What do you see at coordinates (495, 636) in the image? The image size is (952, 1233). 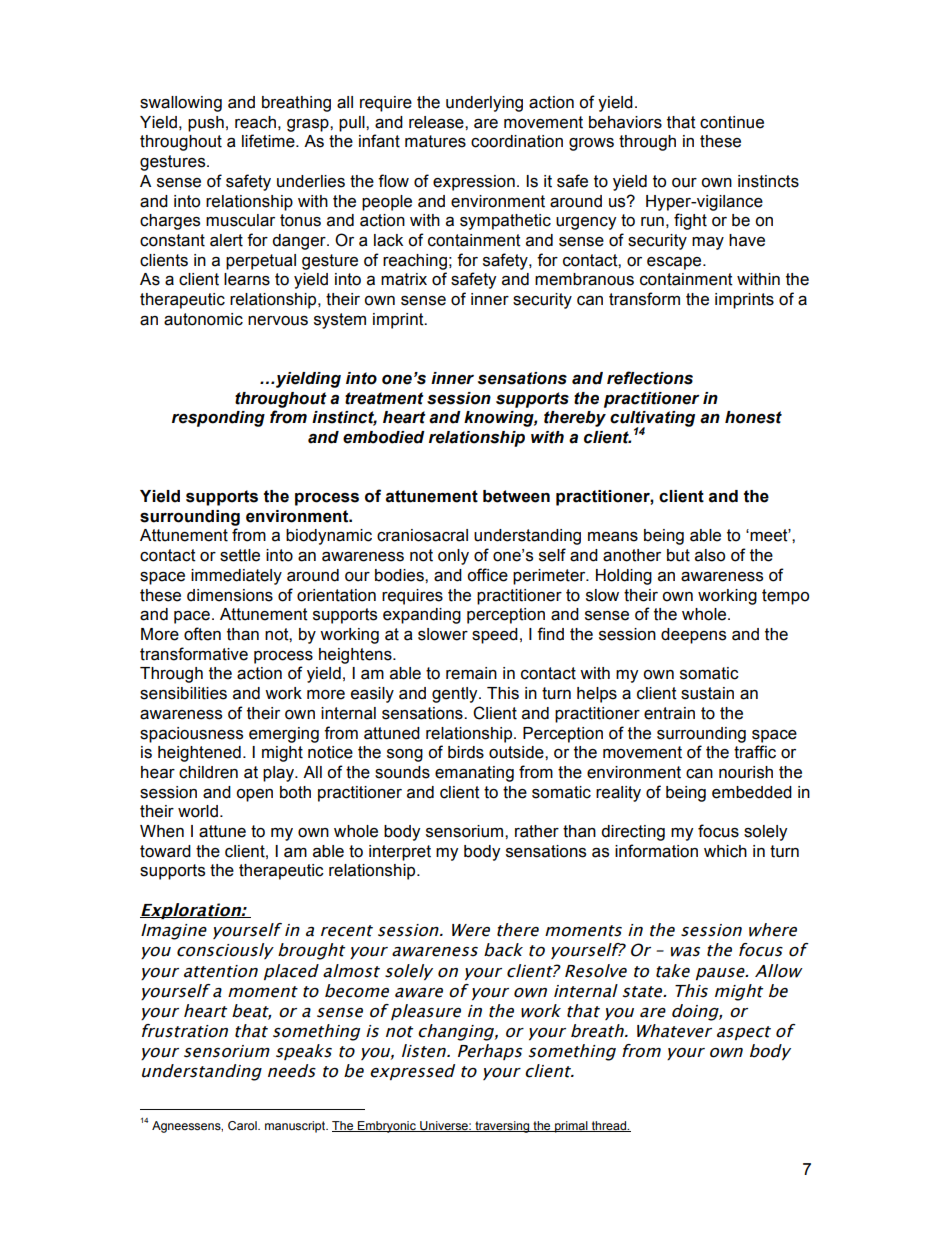 I see `speed` at bounding box center [495, 636].
